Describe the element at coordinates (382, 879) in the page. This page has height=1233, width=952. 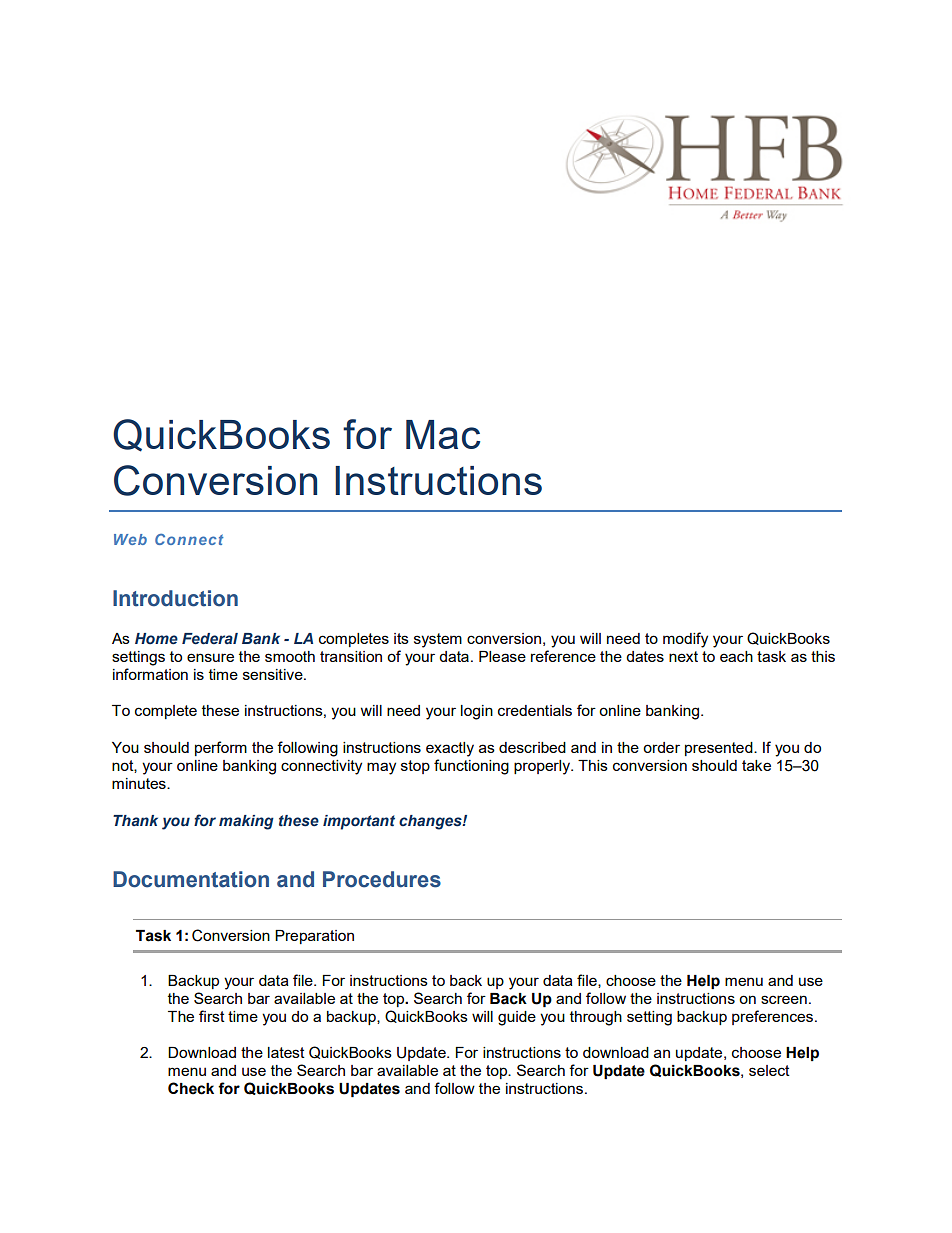
I see `Procedures` at that location.
